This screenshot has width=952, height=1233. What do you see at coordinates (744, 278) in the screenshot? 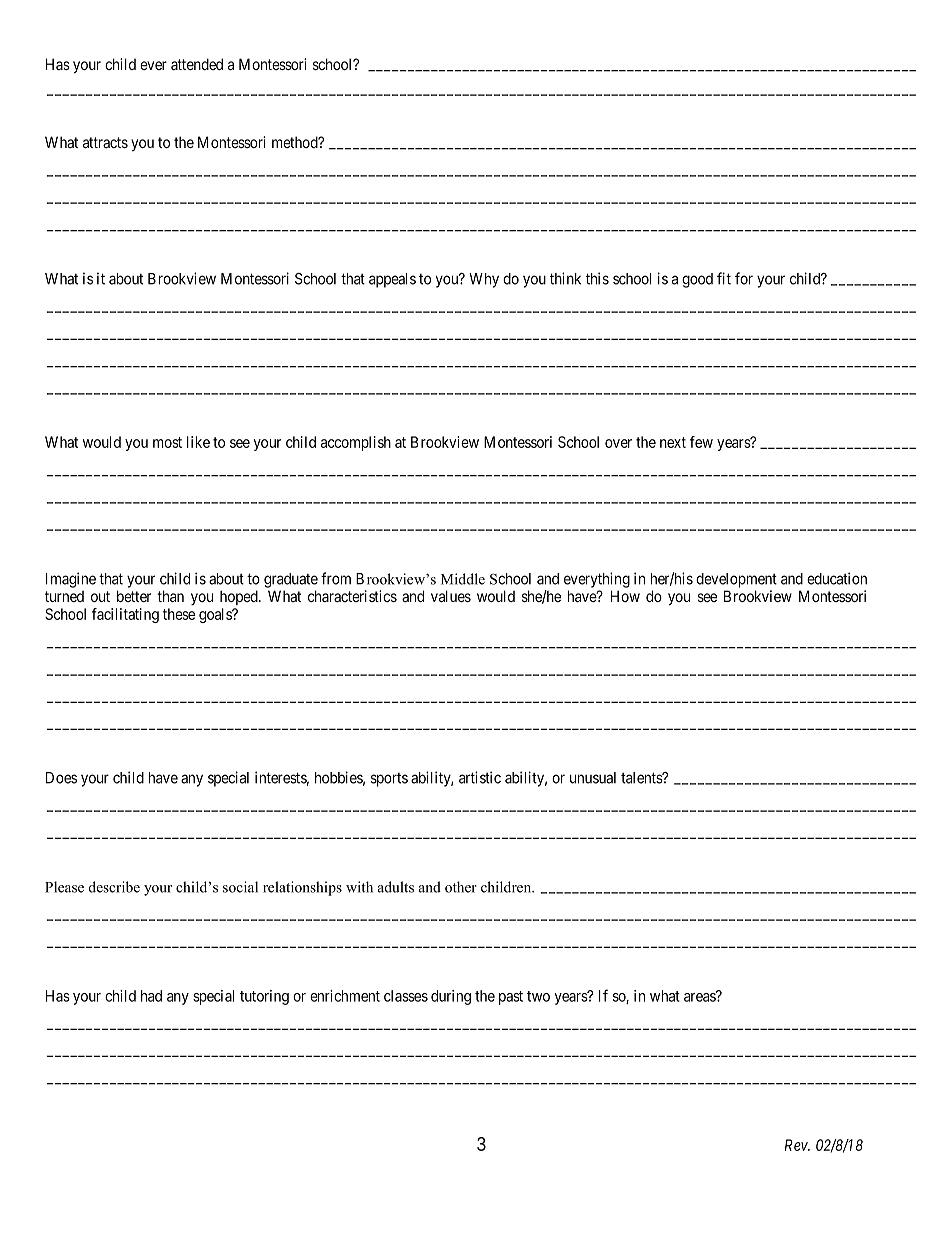
I see `for` at bounding box center [744, 278].
